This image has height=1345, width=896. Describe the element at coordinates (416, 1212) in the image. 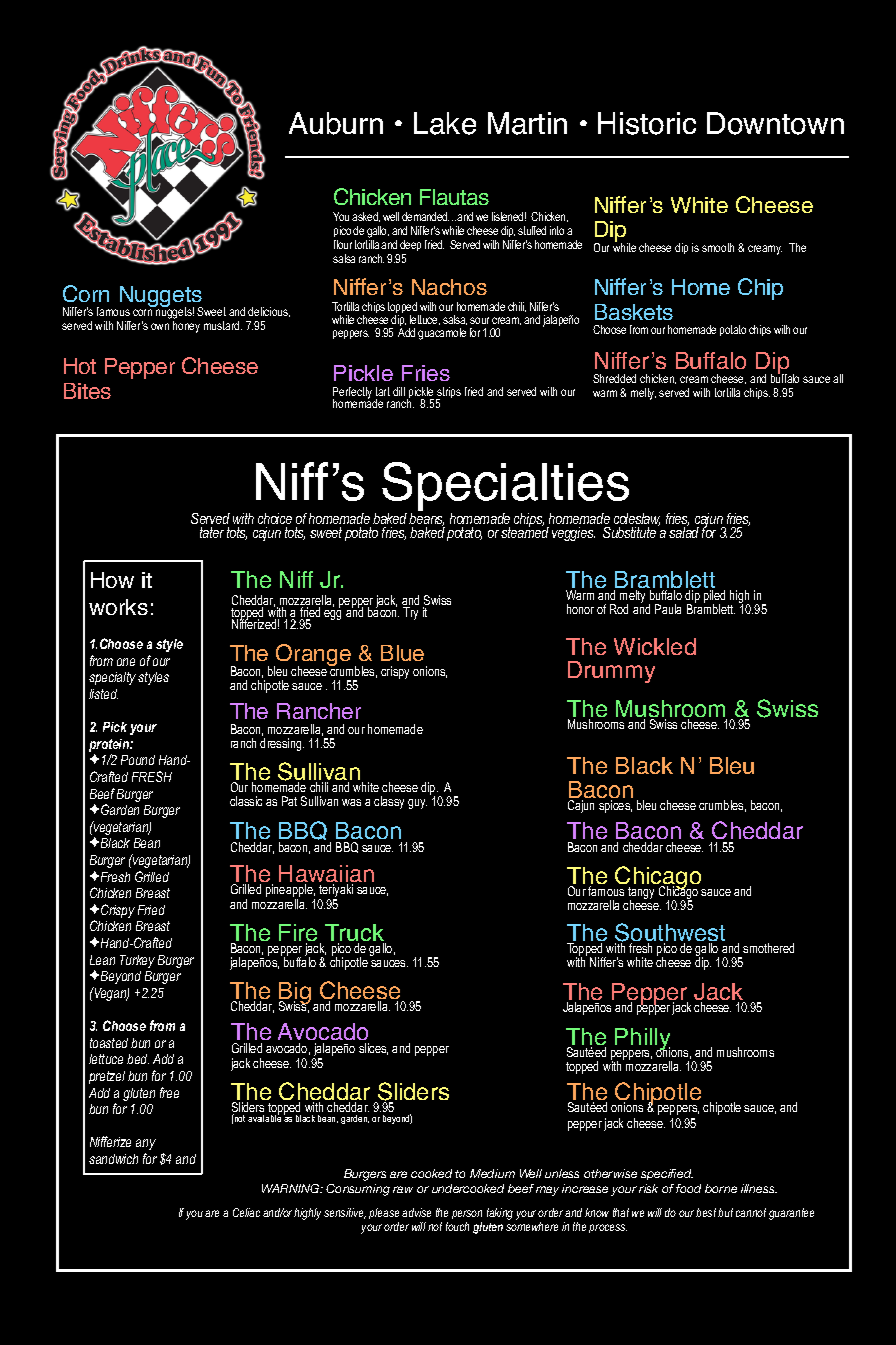

I see `advise` at that location.
